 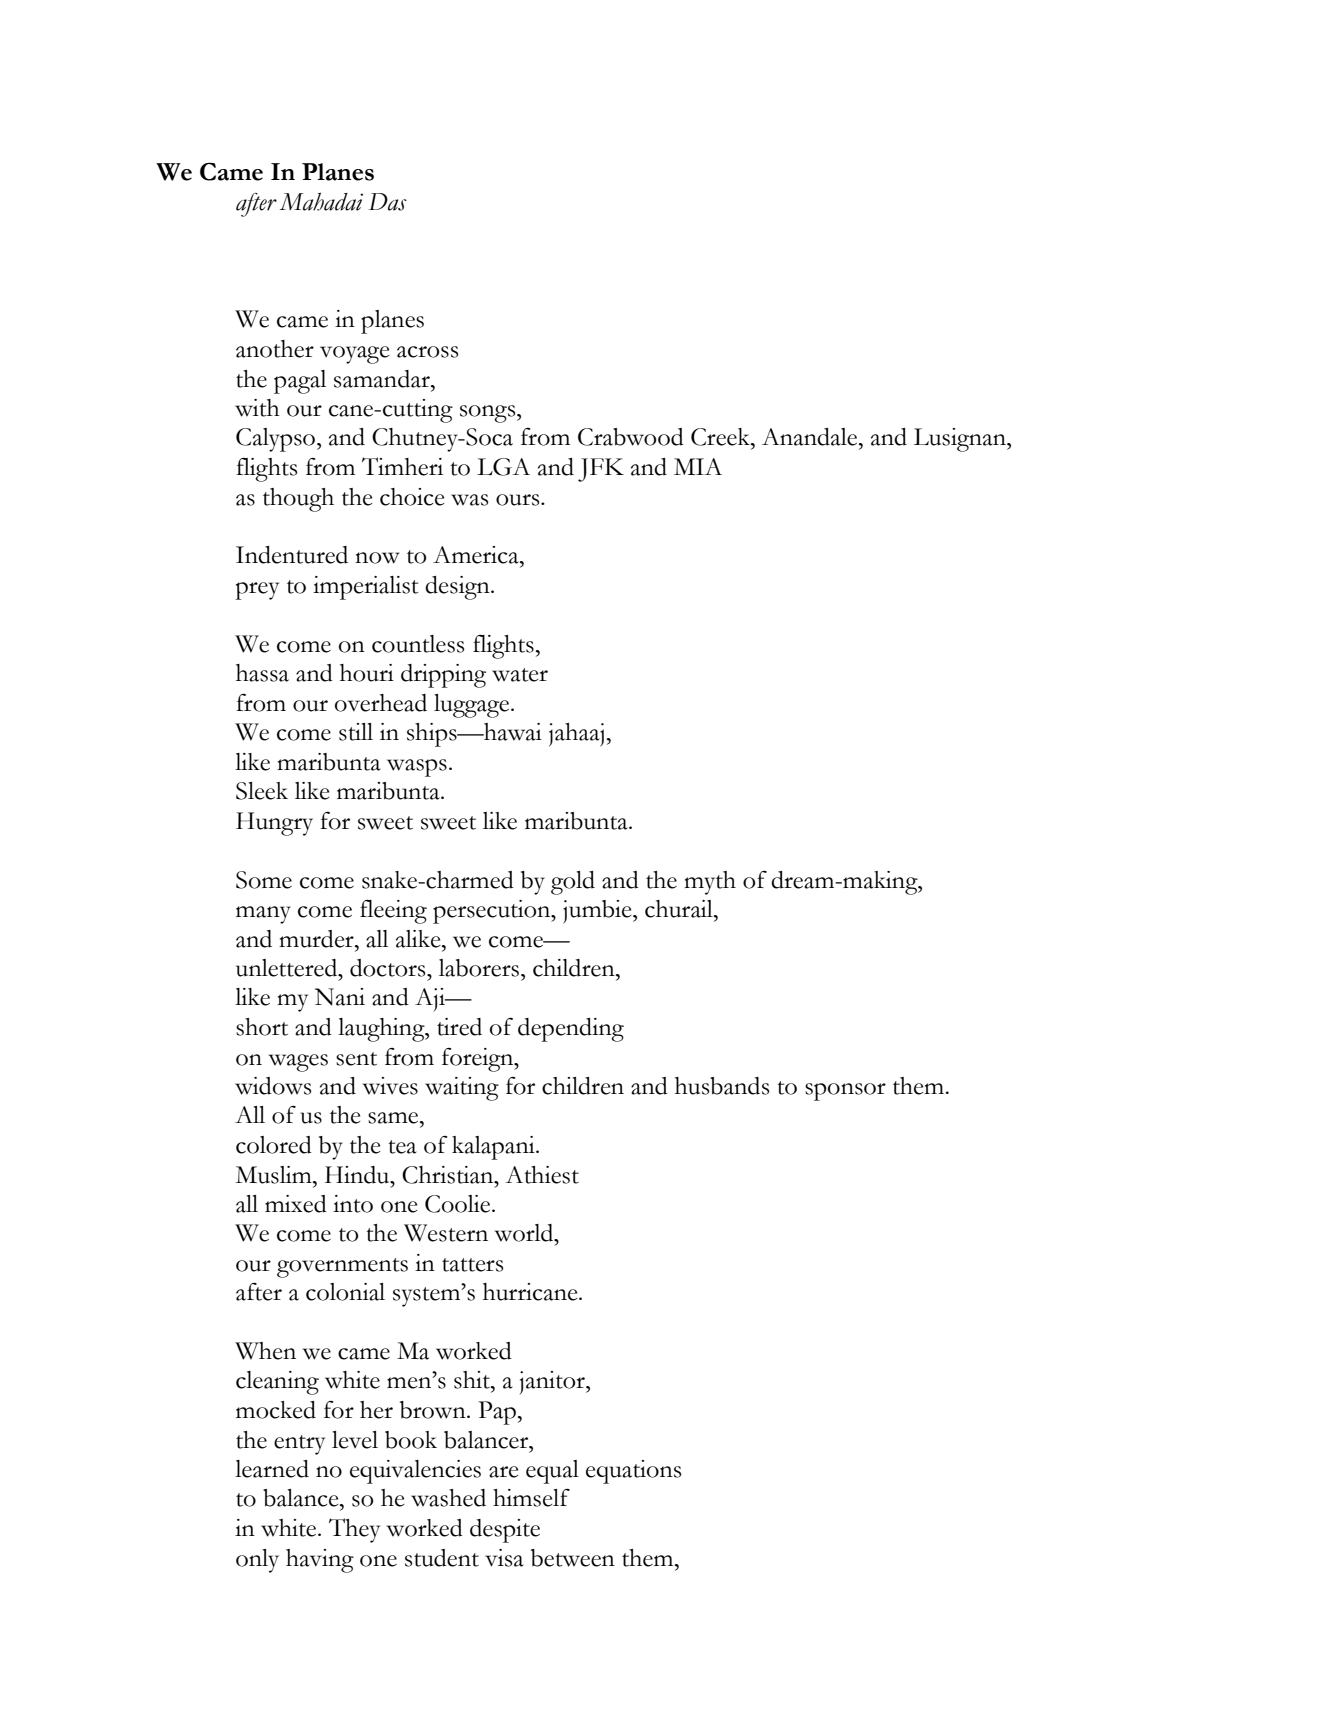 What do you see at coordinates (710, 883) in the document?
I see `myth` at bounding box center [710, 883].
